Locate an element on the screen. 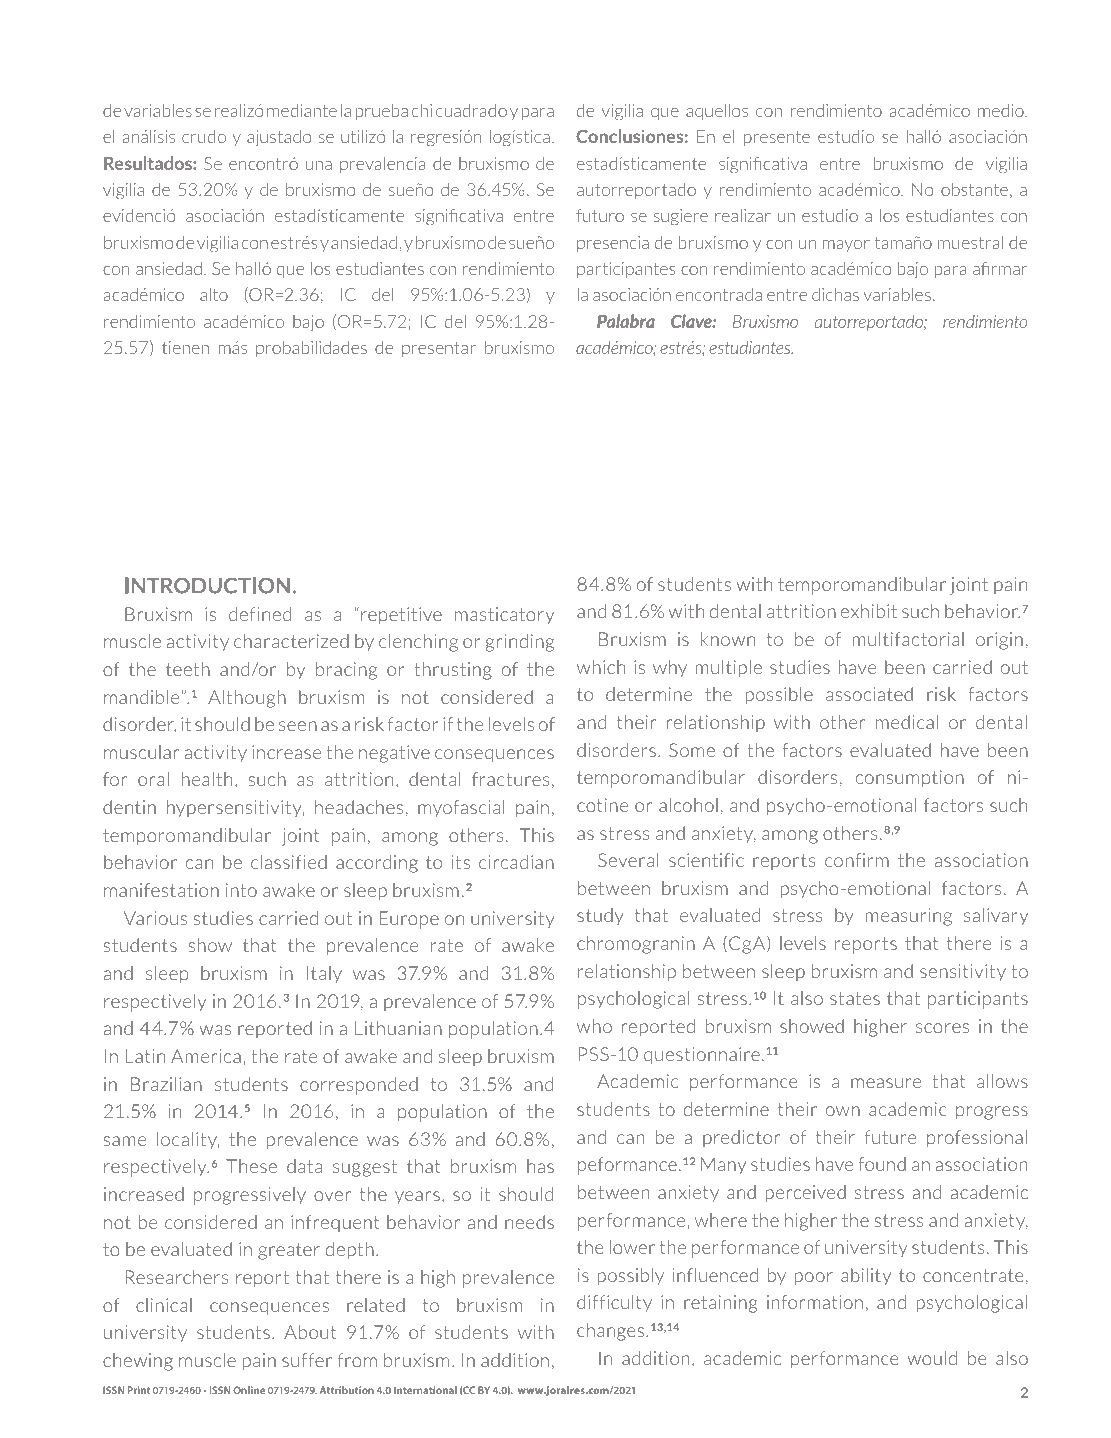 This screenshot has width=1111, height=1438. difficulty is located at coordinates (614, 1303).
